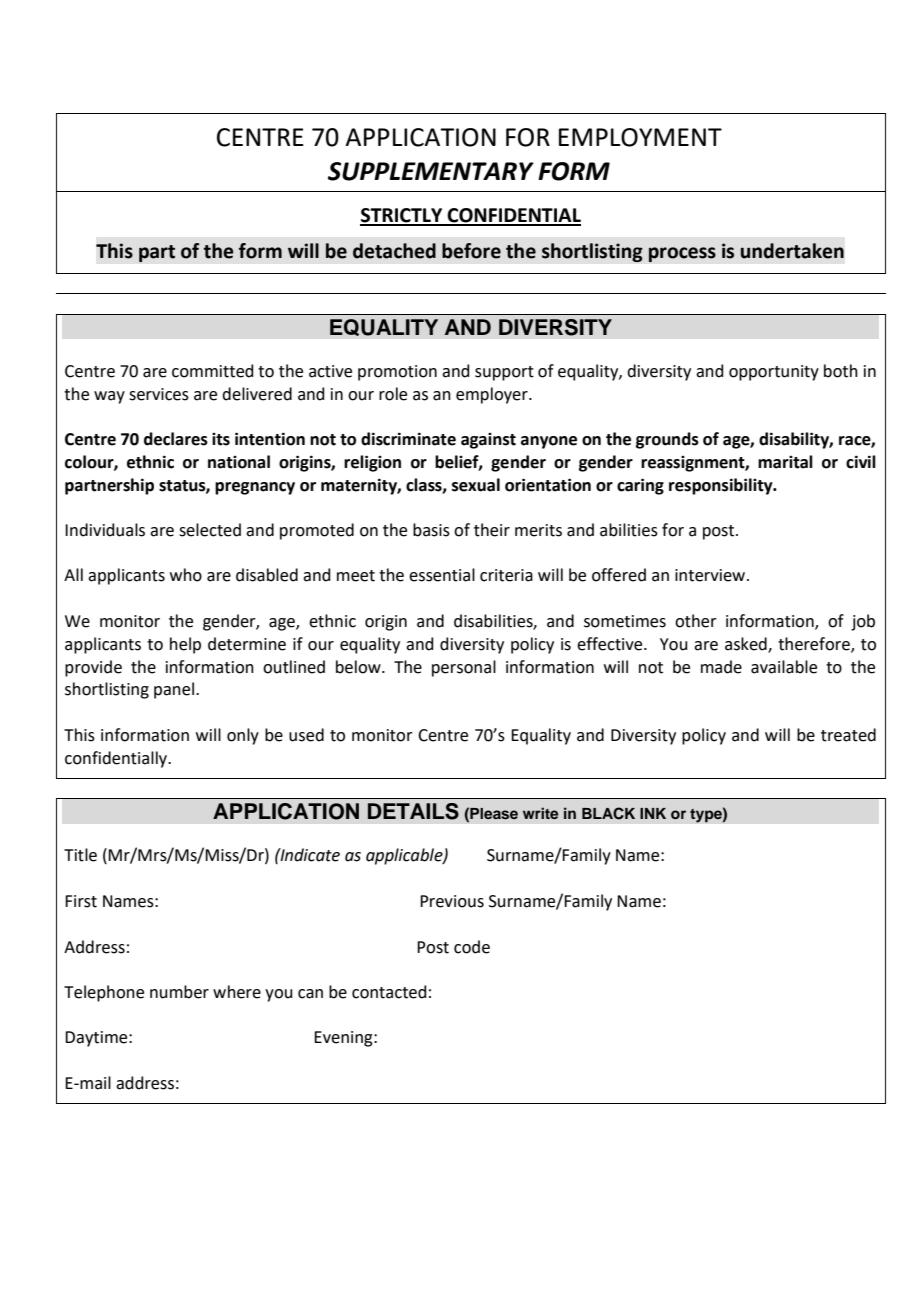  I want to click on panel, so click(174, 690).
